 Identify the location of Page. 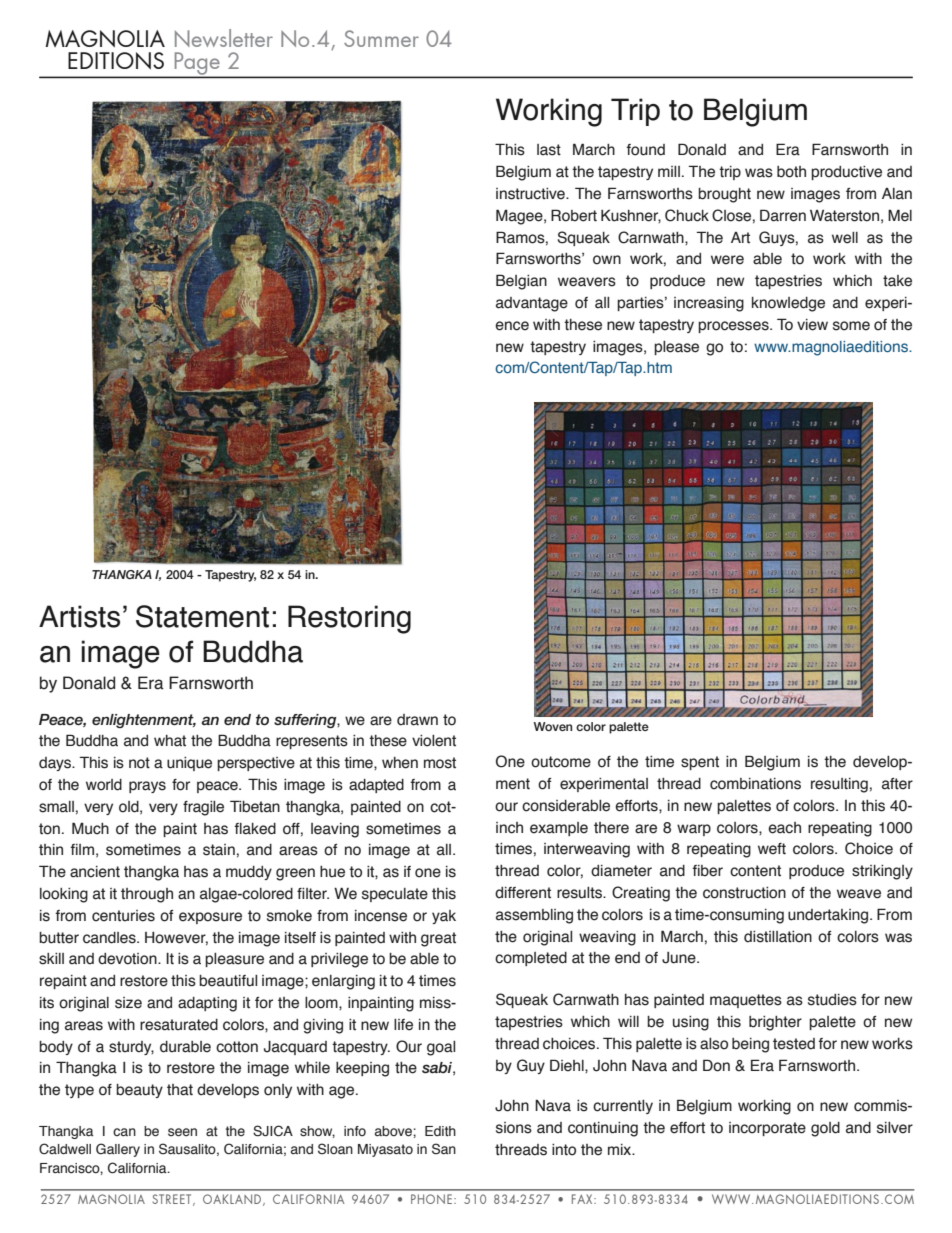
(197, 64).
